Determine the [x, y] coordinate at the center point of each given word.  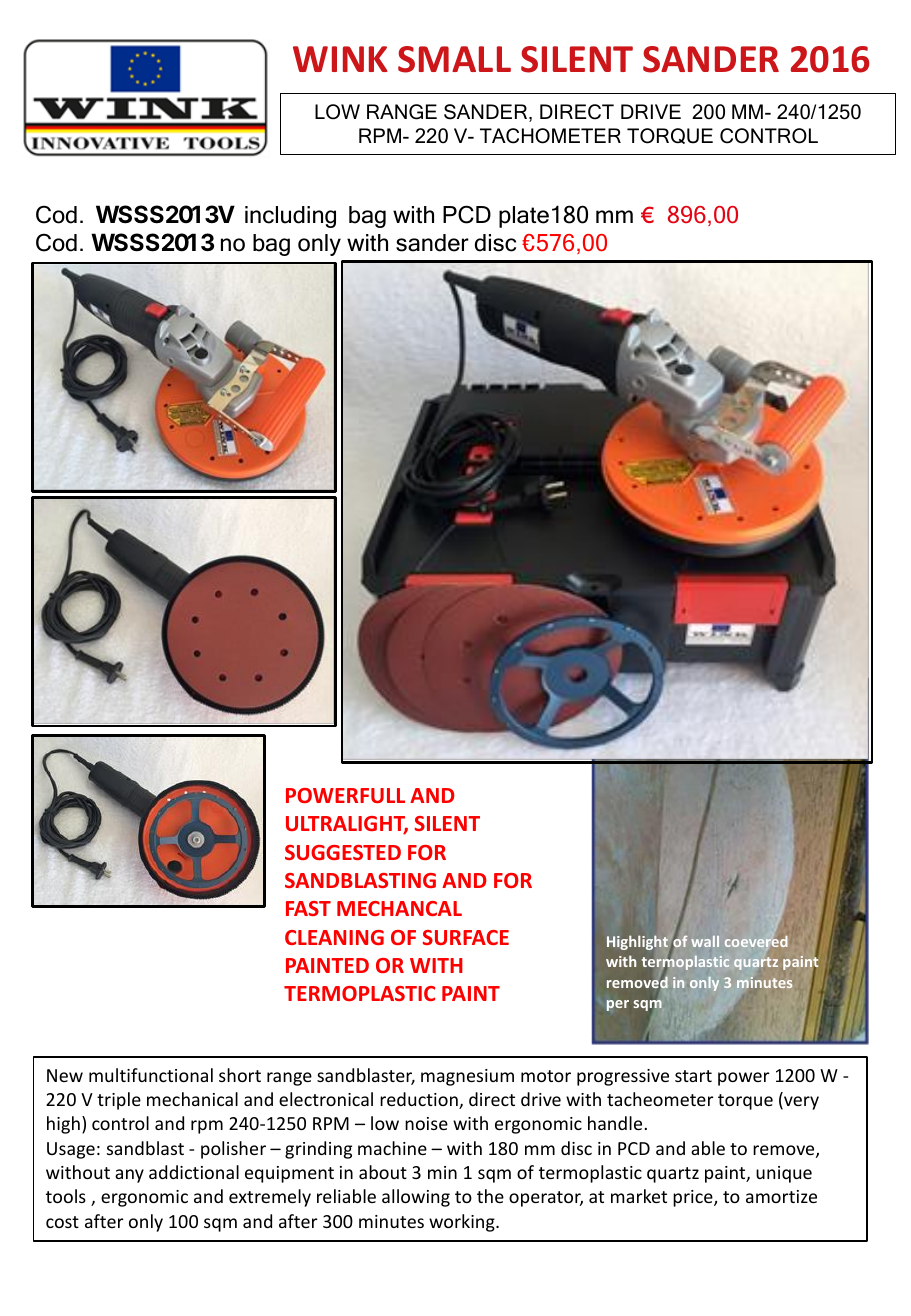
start [693, 1076]
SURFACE [466, 937]
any [129, 1176]
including [290, 217]
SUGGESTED [343, 852]
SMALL [454, 59]
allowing [416, 1198]
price [694, 1198]
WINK [340, 59]
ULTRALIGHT [347, 825]
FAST [308, 908]
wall [705, 941]
